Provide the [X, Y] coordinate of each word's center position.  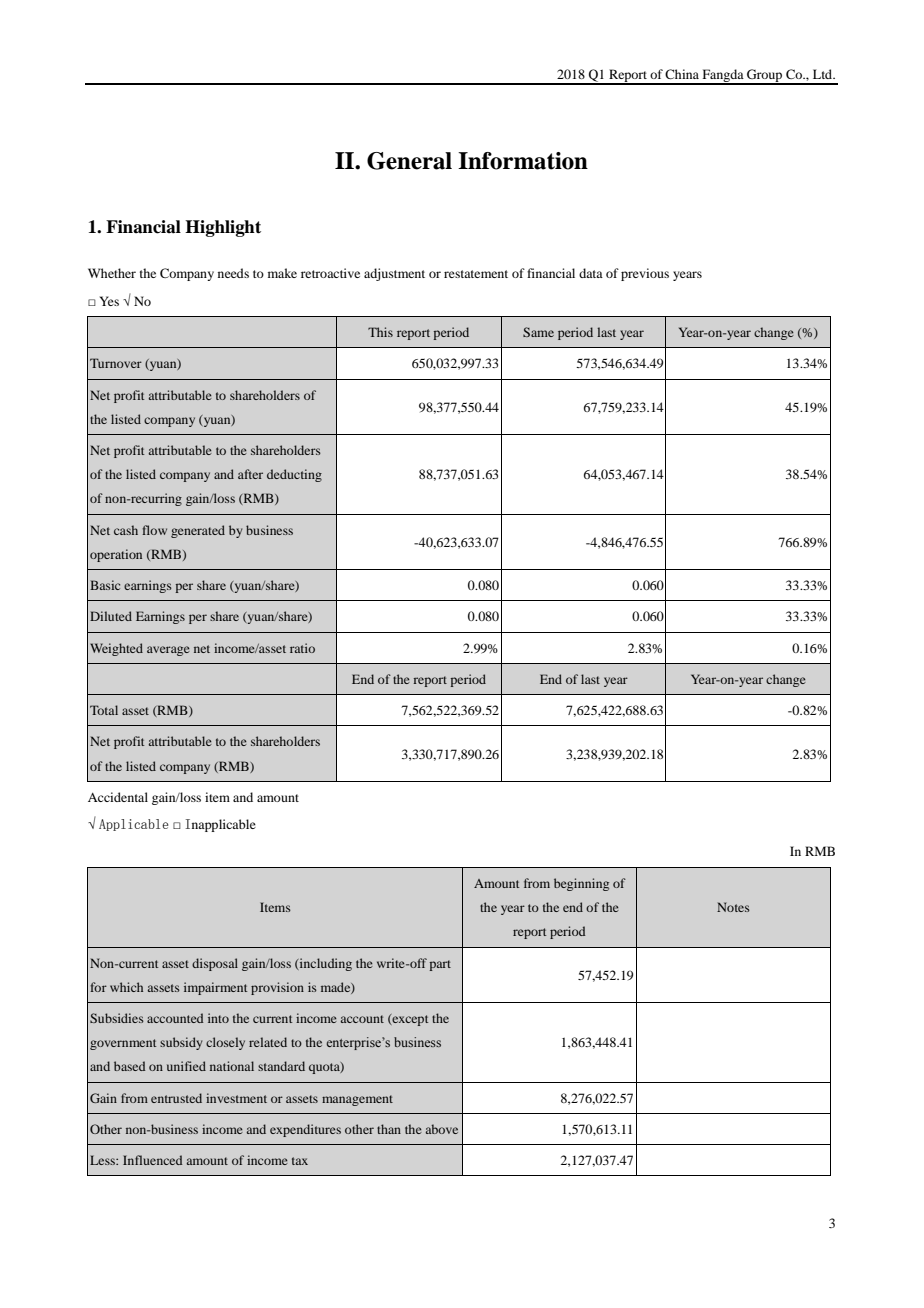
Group [765, 76]
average [168, 651]
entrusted [176, 1098]
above [442, 1129]
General [409, 161]
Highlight [223, 228]
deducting [294, 475]
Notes [733, 907]
